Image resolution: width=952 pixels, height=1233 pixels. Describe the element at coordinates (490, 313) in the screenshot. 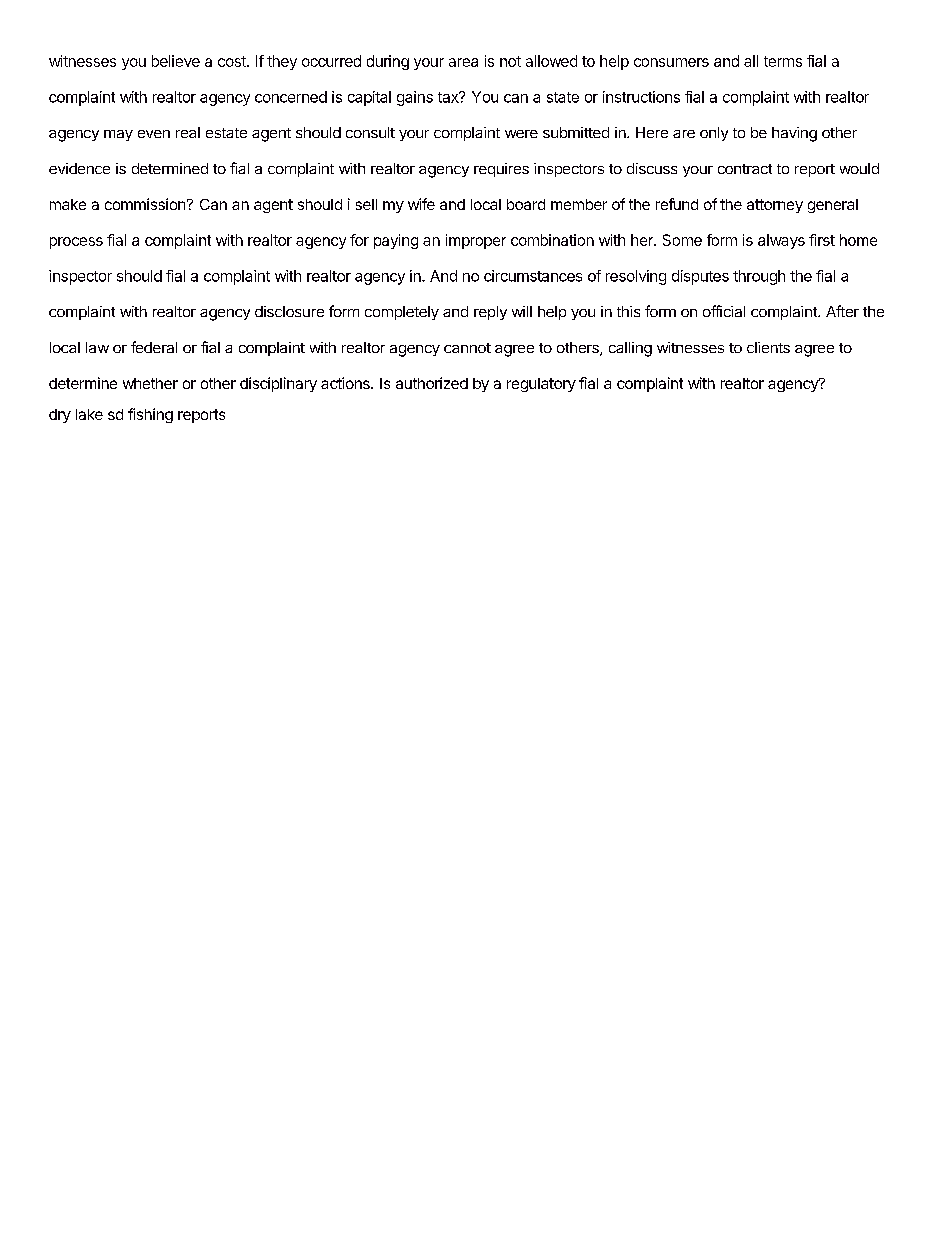

I see `reply` at that location.
